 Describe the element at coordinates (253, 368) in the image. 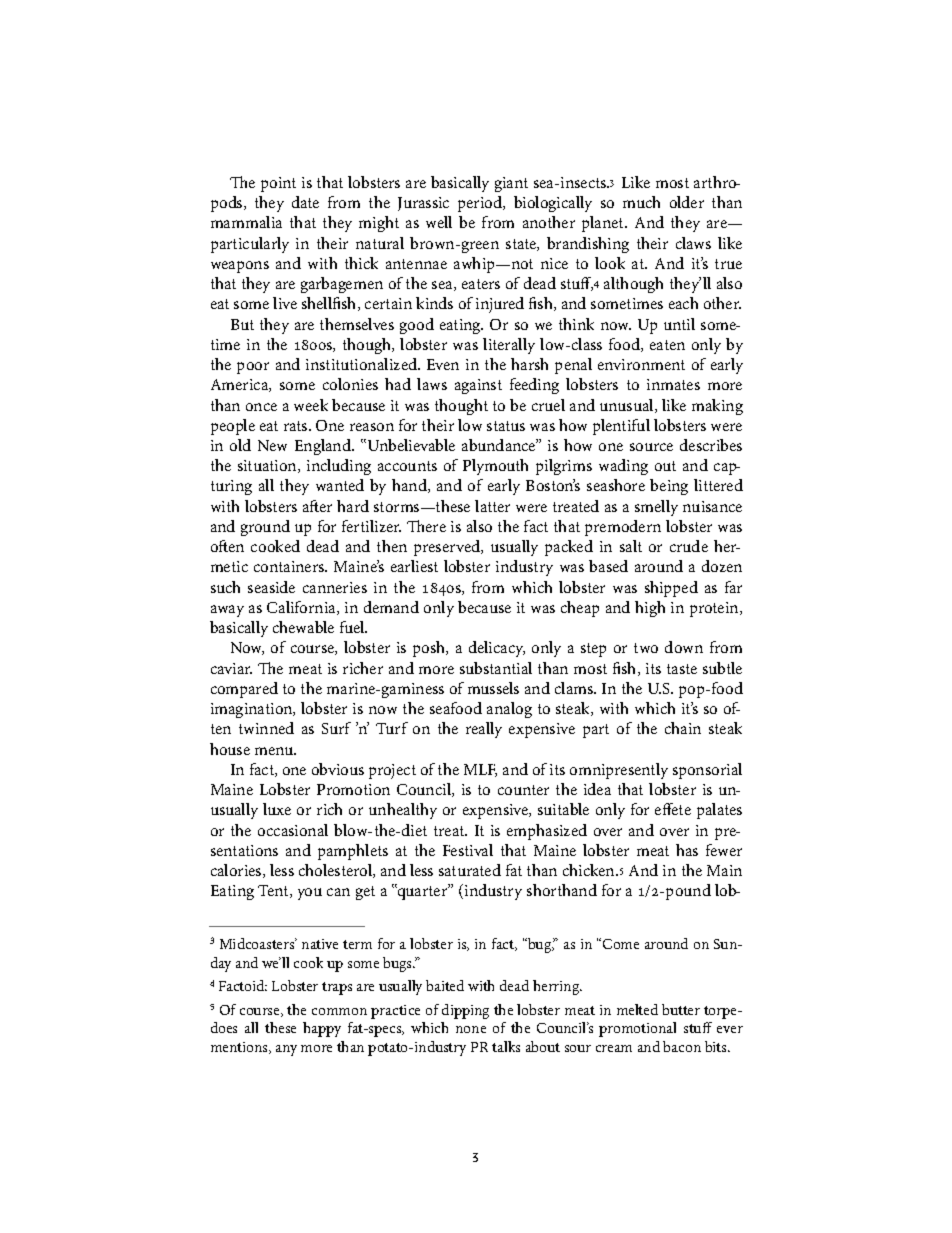

I see `poor` at that location.
